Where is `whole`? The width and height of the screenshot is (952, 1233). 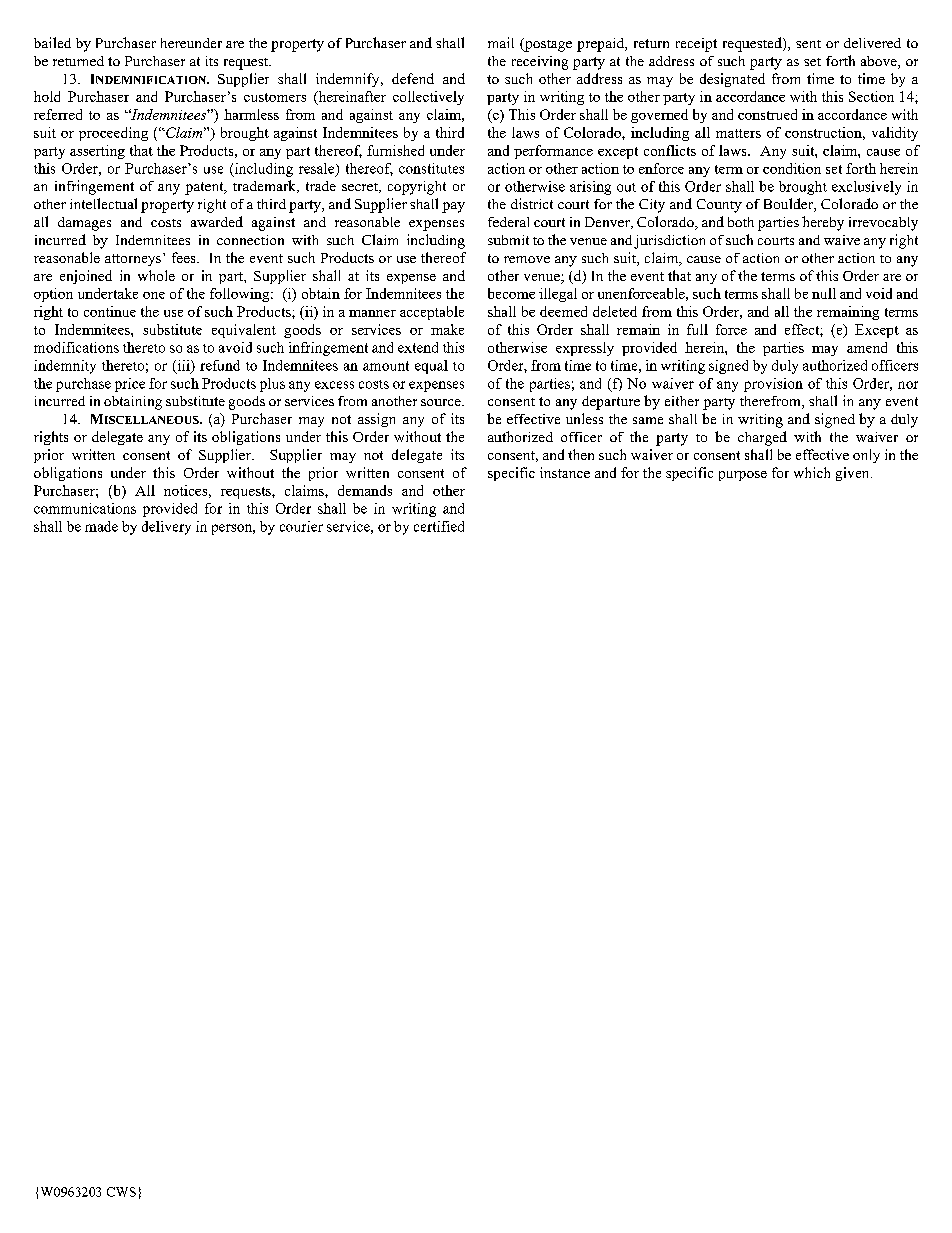 whole is located at coordinates (156, 275).
